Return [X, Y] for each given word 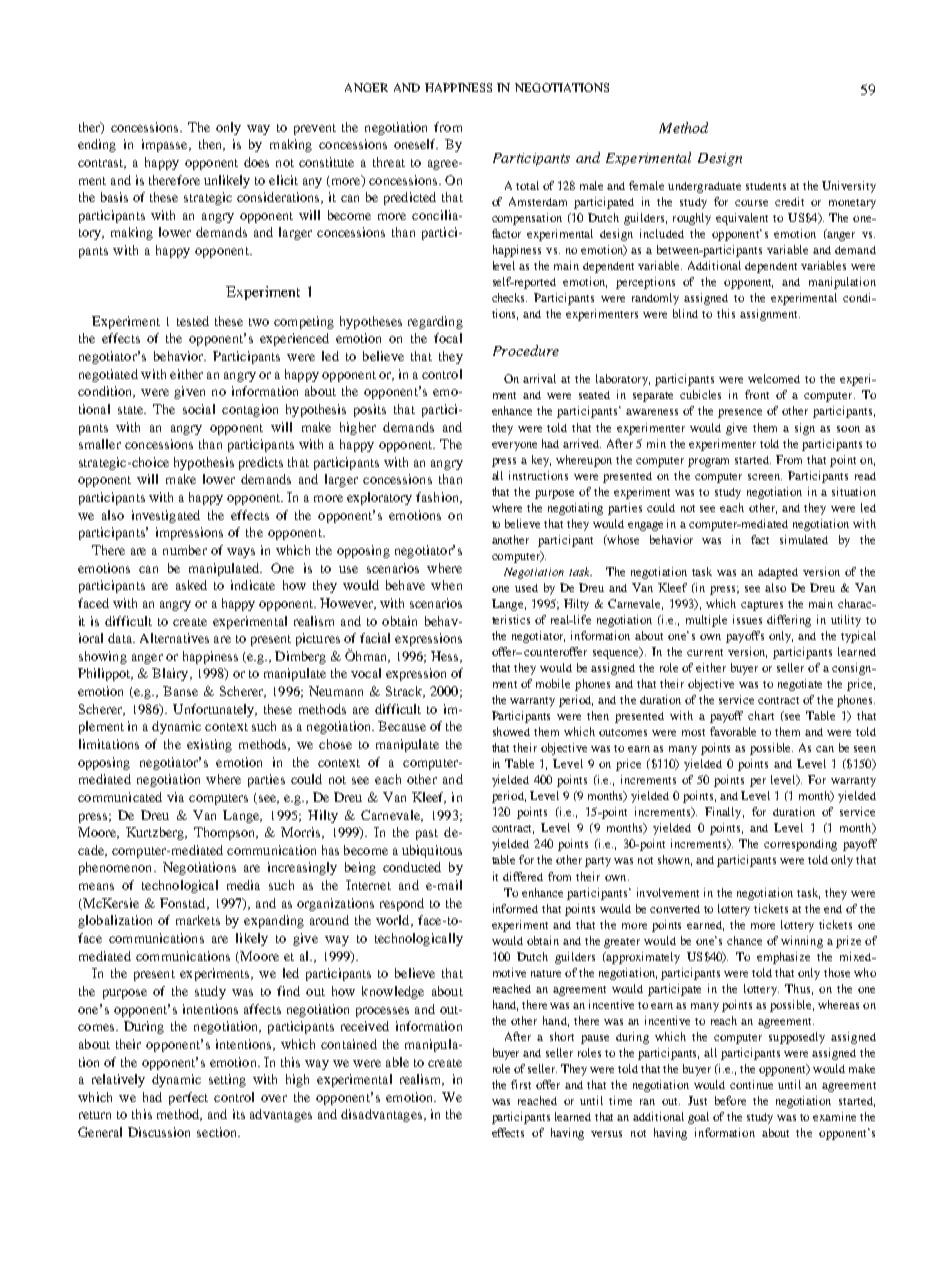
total [527, 185]
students [766, 186]
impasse [166, 145]
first [521, 1084]
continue [751, 1084]
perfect [188, 1098]
